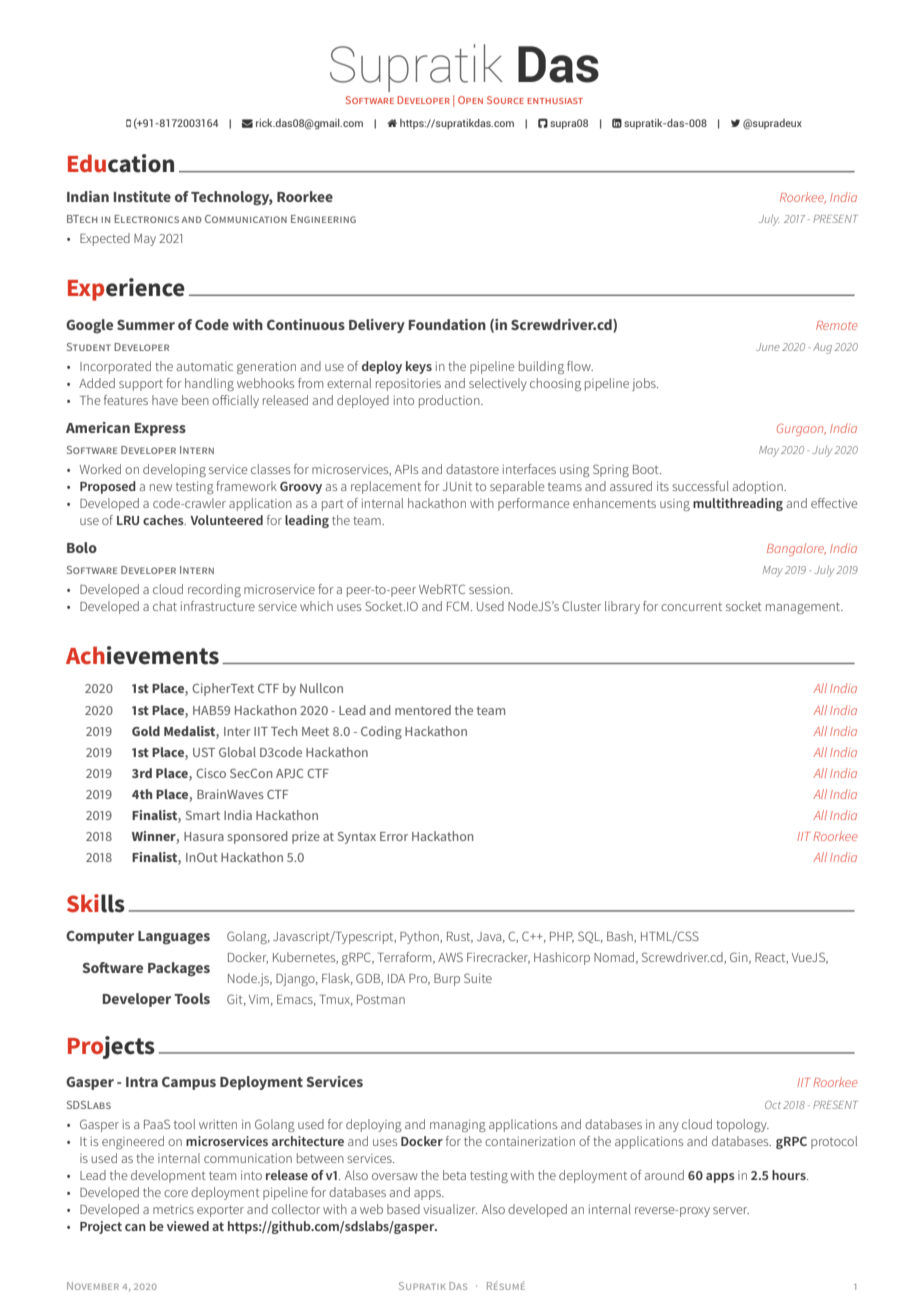 Image resolution: width=924 pixels, height=1308 pixels. I want to click on viewed, so click(188, 1226).
